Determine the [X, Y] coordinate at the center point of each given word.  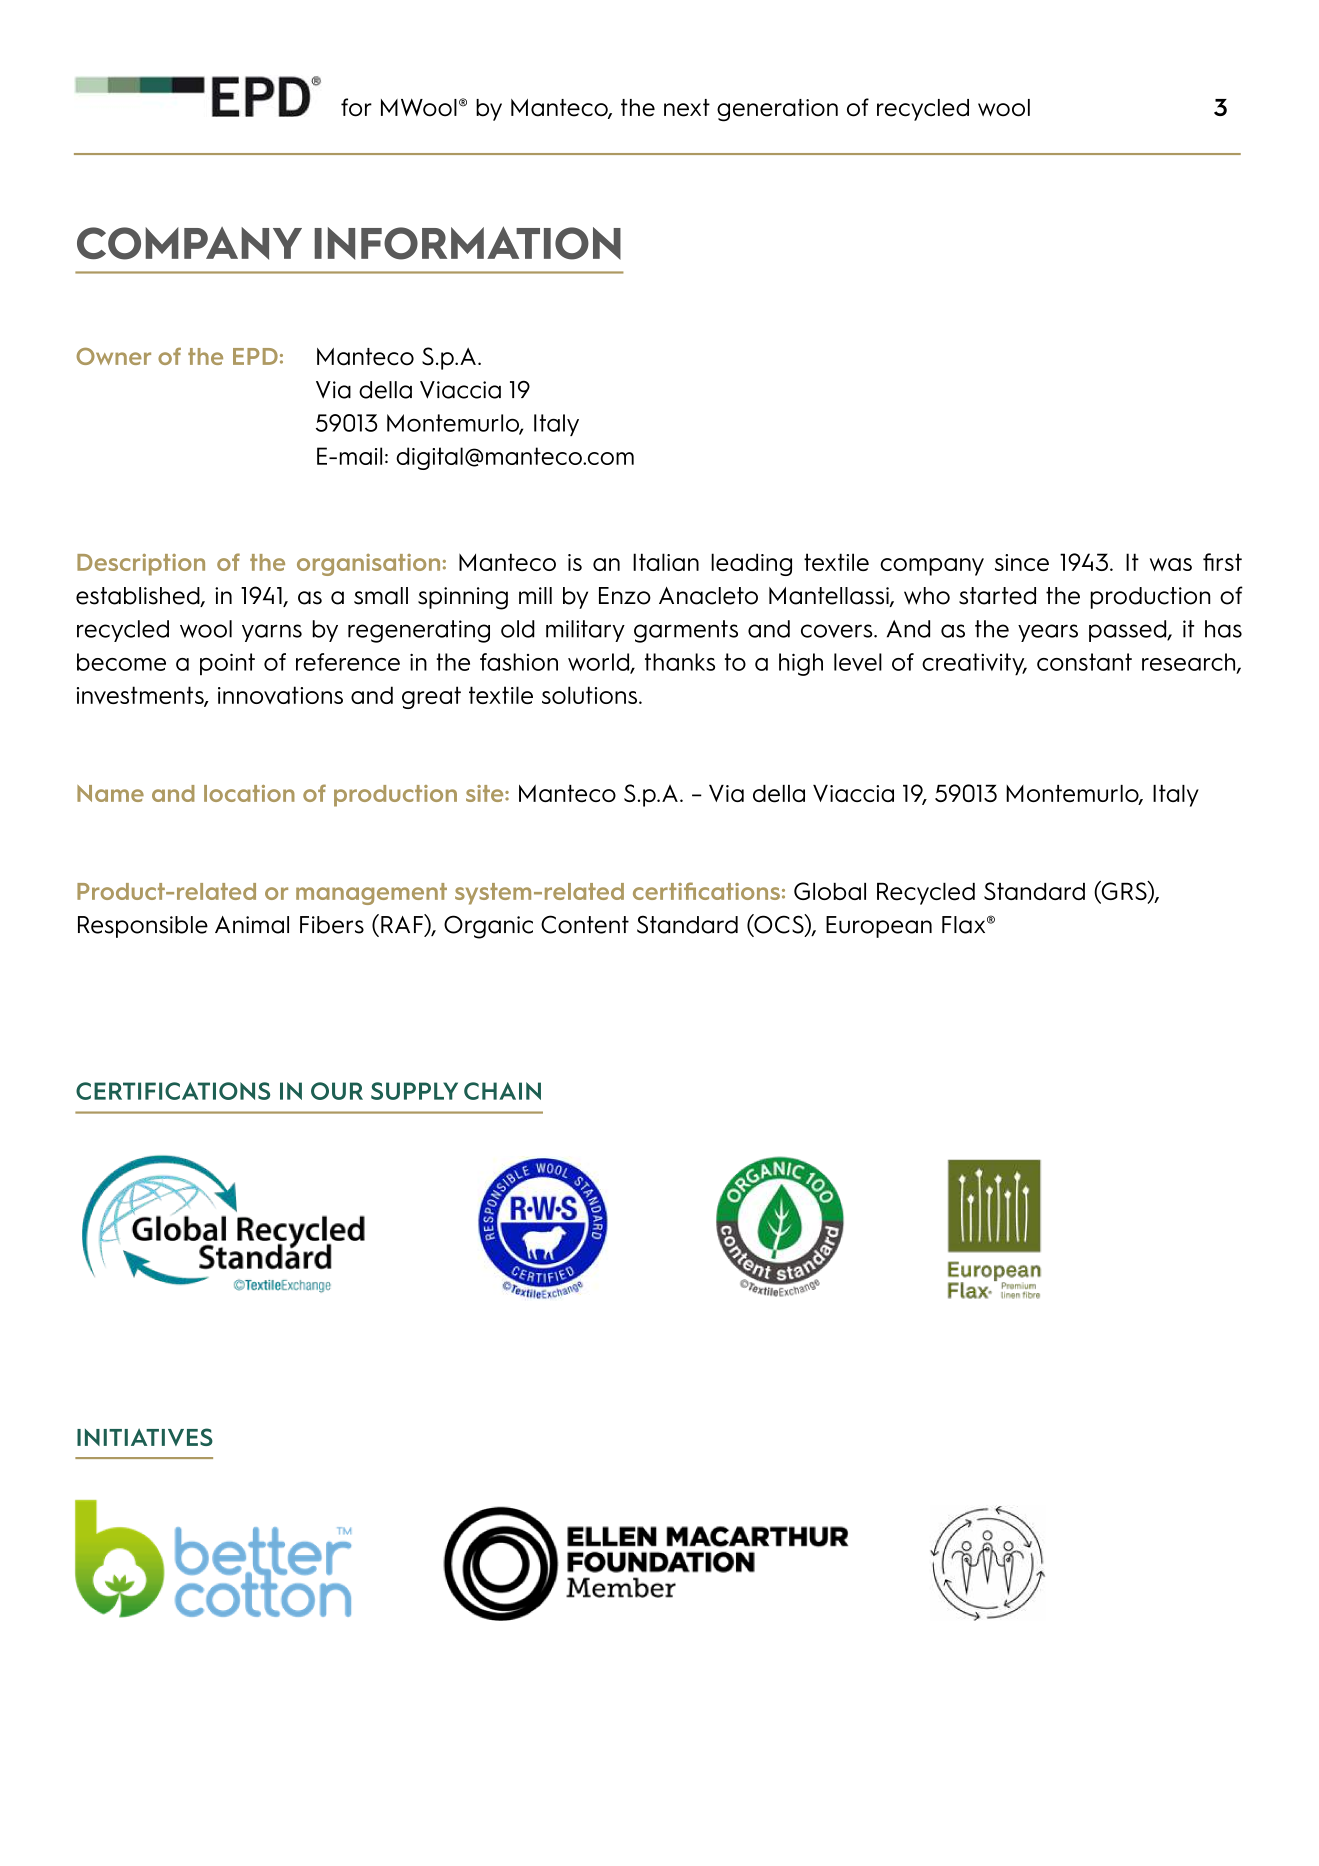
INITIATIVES [145, 1437]
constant [1084, 662]
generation [777, 110]
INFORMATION [467, 243]
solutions [589, 695]
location [249, 793]
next [687, 108]
